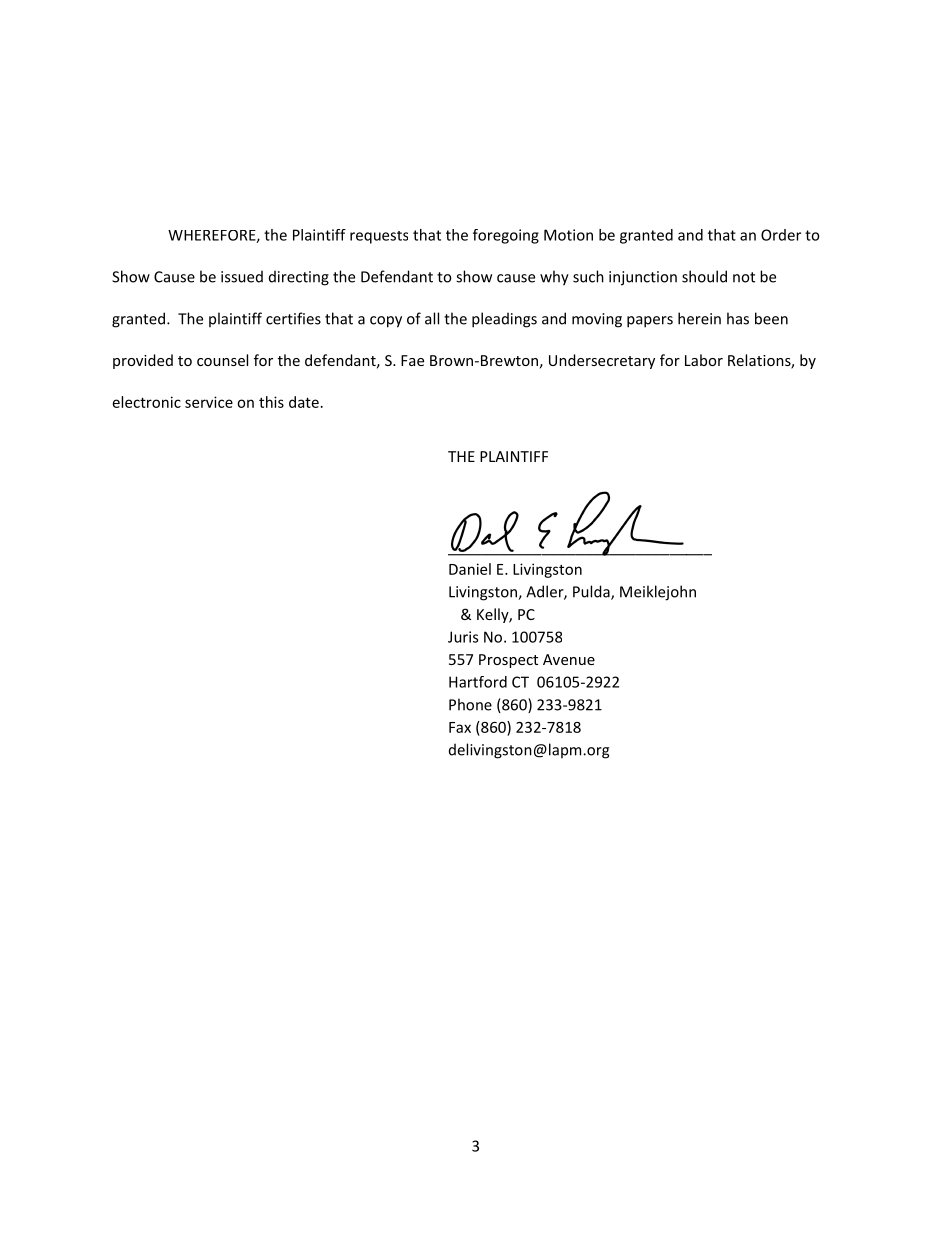  Describe the element at coordinates (209, 402) in the screenshot. I see `service` at that location.
